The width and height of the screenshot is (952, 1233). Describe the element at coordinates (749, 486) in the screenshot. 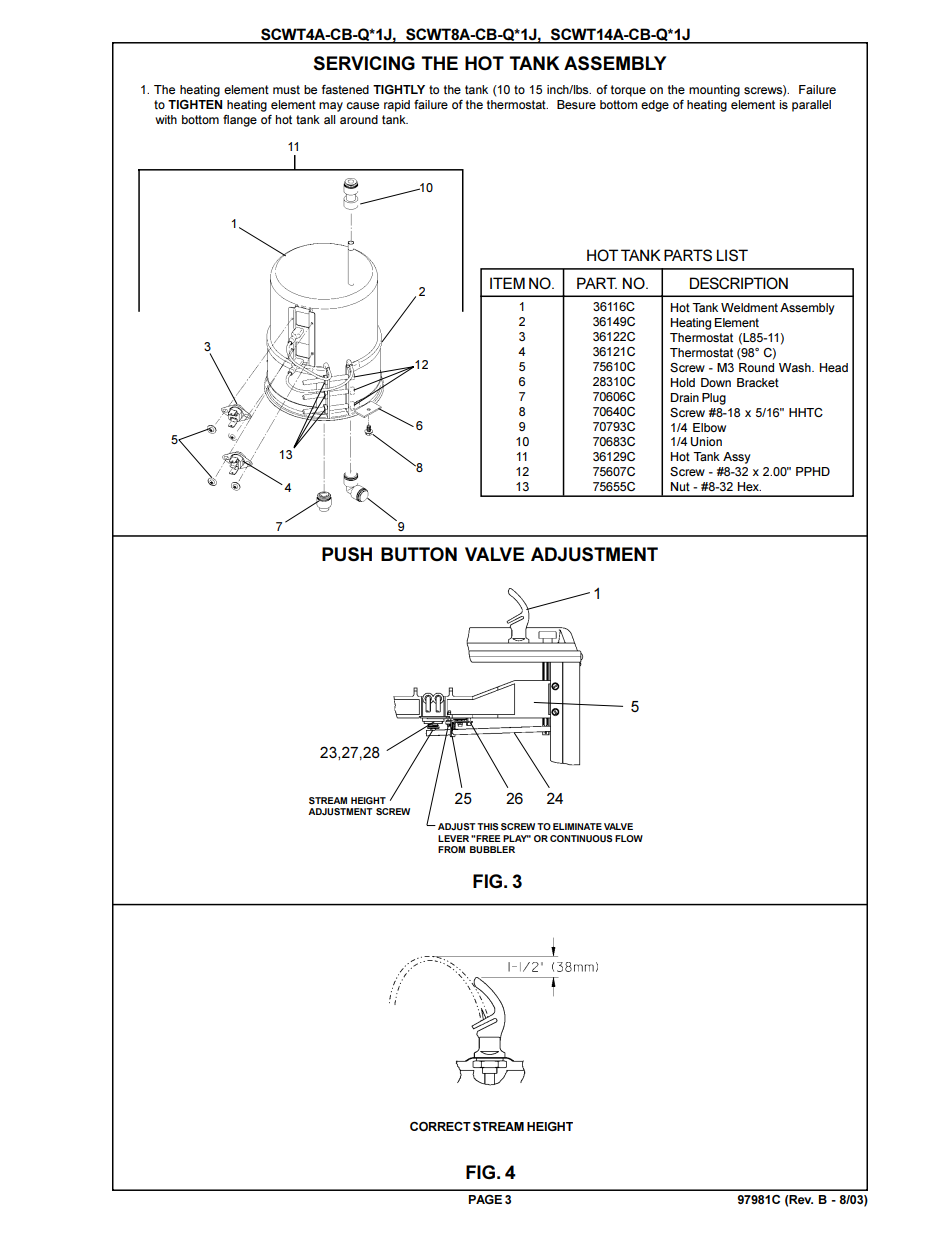

I see `Hex` at that location.
